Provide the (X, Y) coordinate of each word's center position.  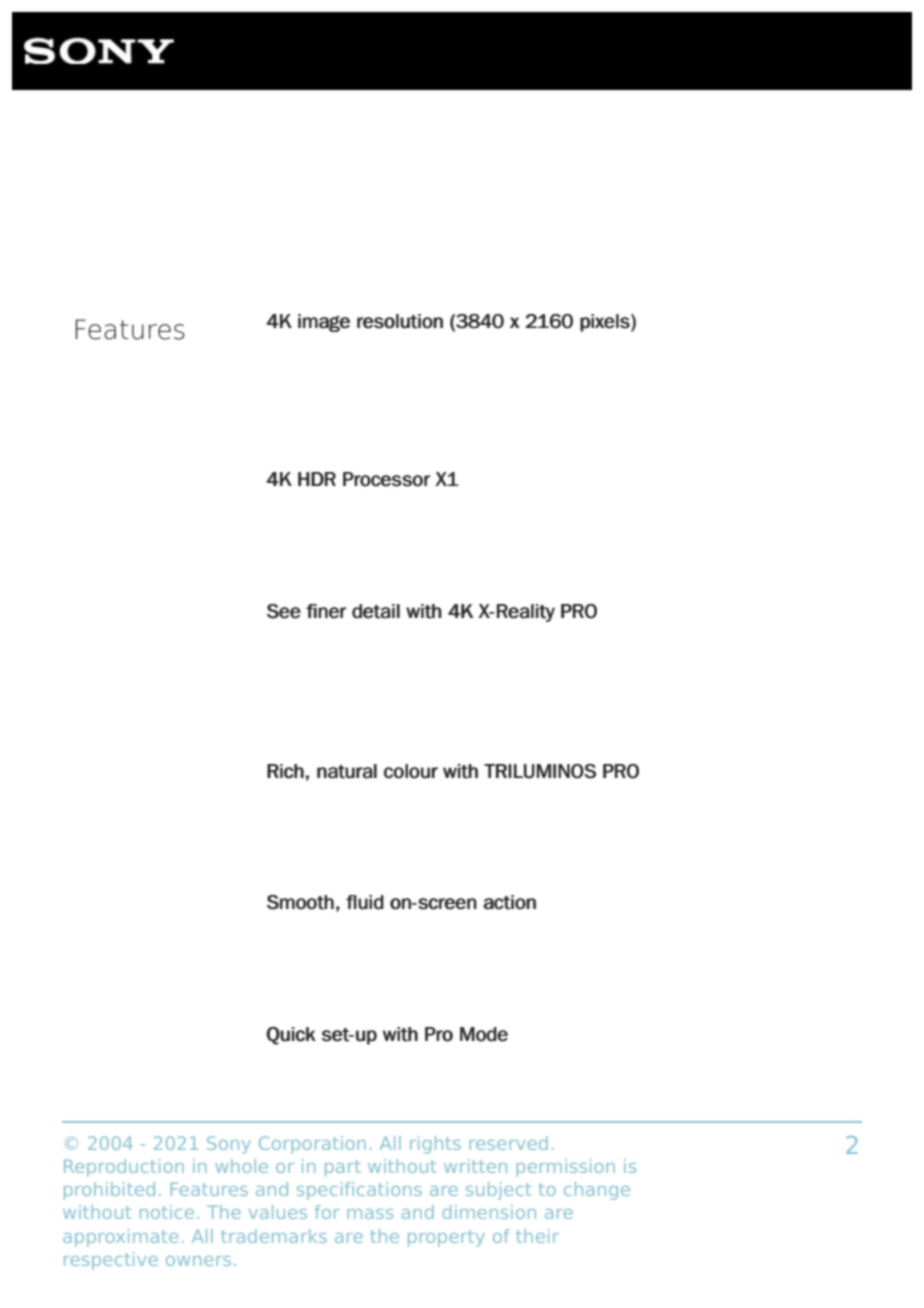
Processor (387, 479)
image (324, 323)
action (509, 902)
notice (167, 1212)
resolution (400, 321)
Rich (285, 771)
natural (347, 771)
